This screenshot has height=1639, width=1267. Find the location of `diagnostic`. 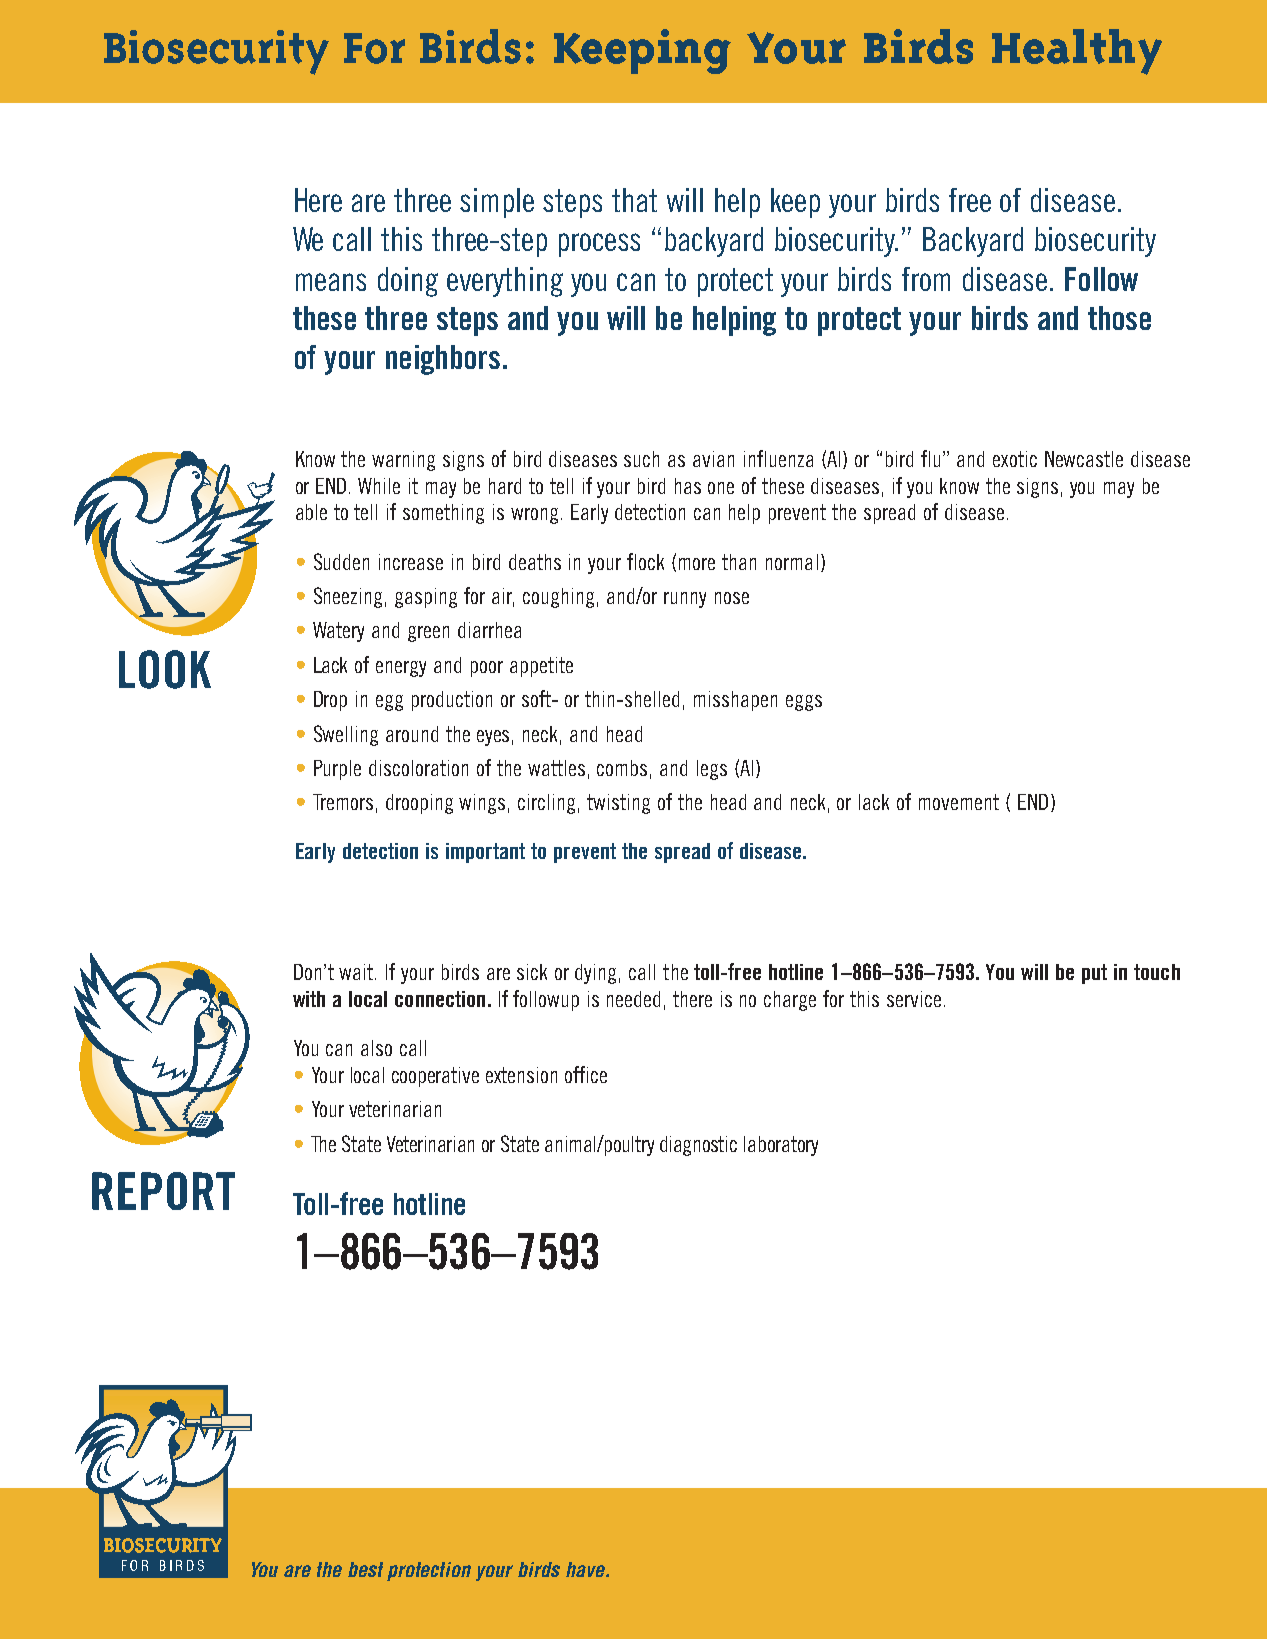

diagnostic is located at coordinates (698, 1146).
